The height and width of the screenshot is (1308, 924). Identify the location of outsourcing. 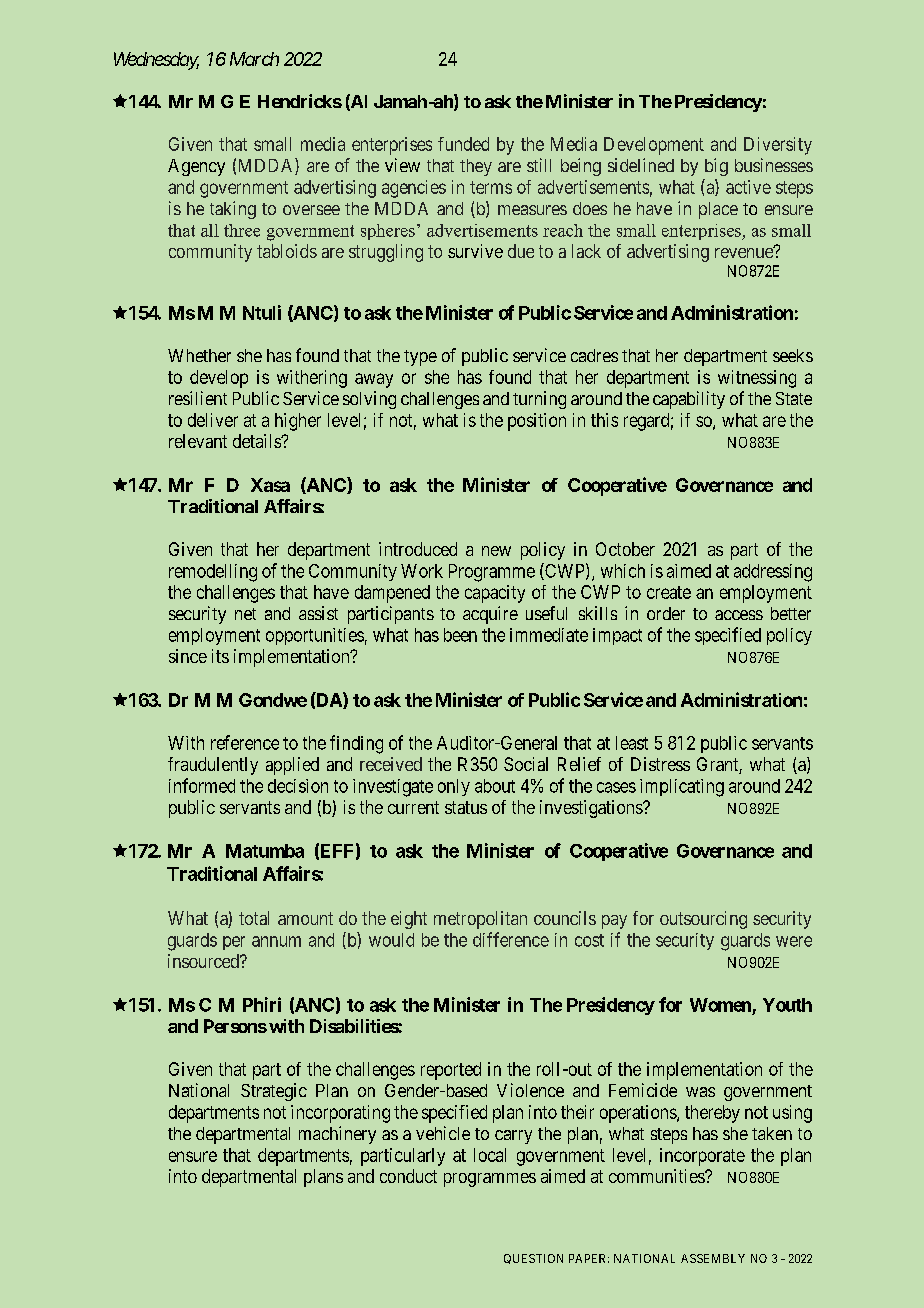
(703, 920).
